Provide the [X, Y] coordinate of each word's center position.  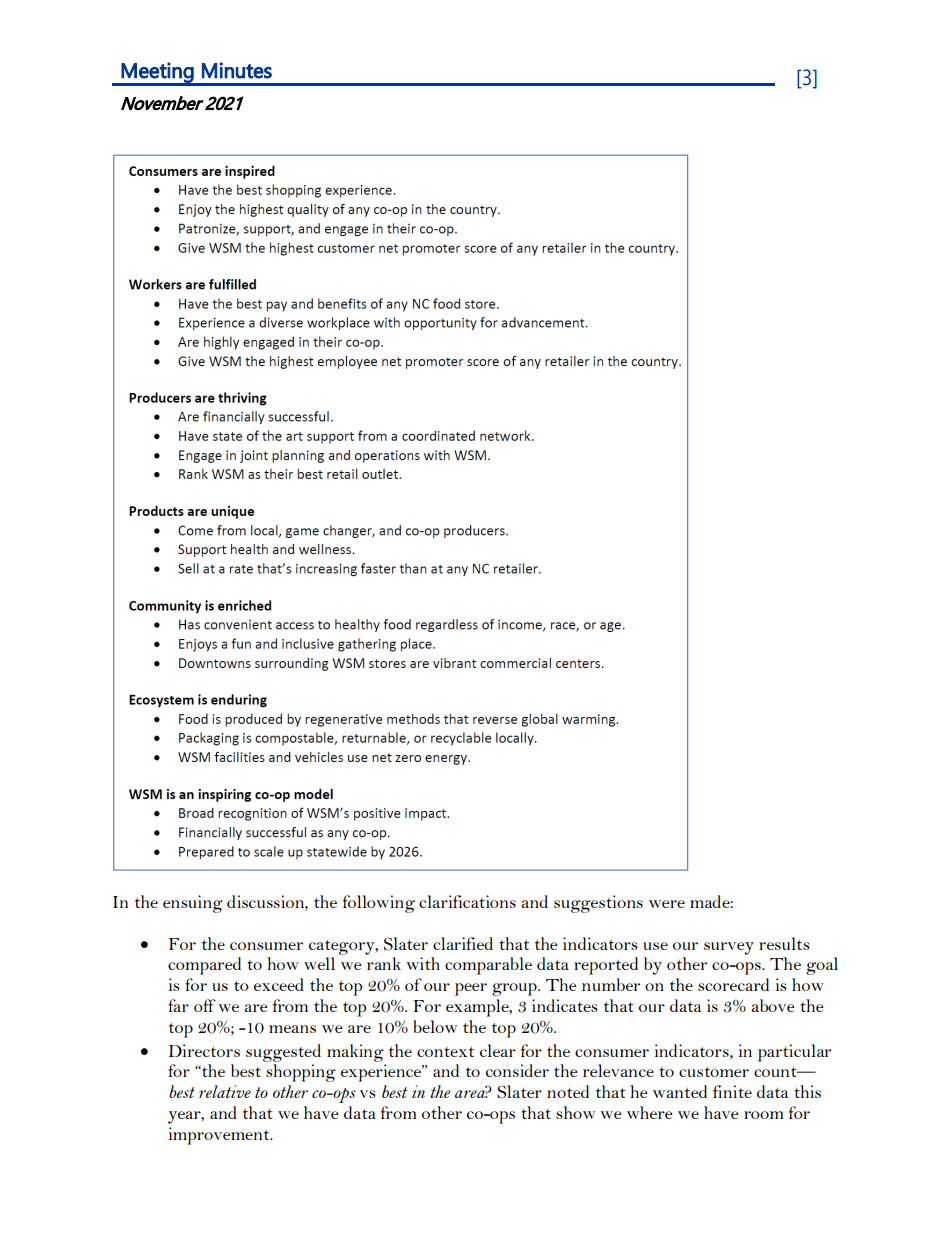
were [667, 904]
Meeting [158, 73]
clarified [463, 943]
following [379, 904]
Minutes [237, 70]
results [784, 943]
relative [225, 1091]
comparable [488, 966]
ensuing [193, 904]
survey [729, 948]
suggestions [598, 904]
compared [204, 966]
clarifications [467, 901]
